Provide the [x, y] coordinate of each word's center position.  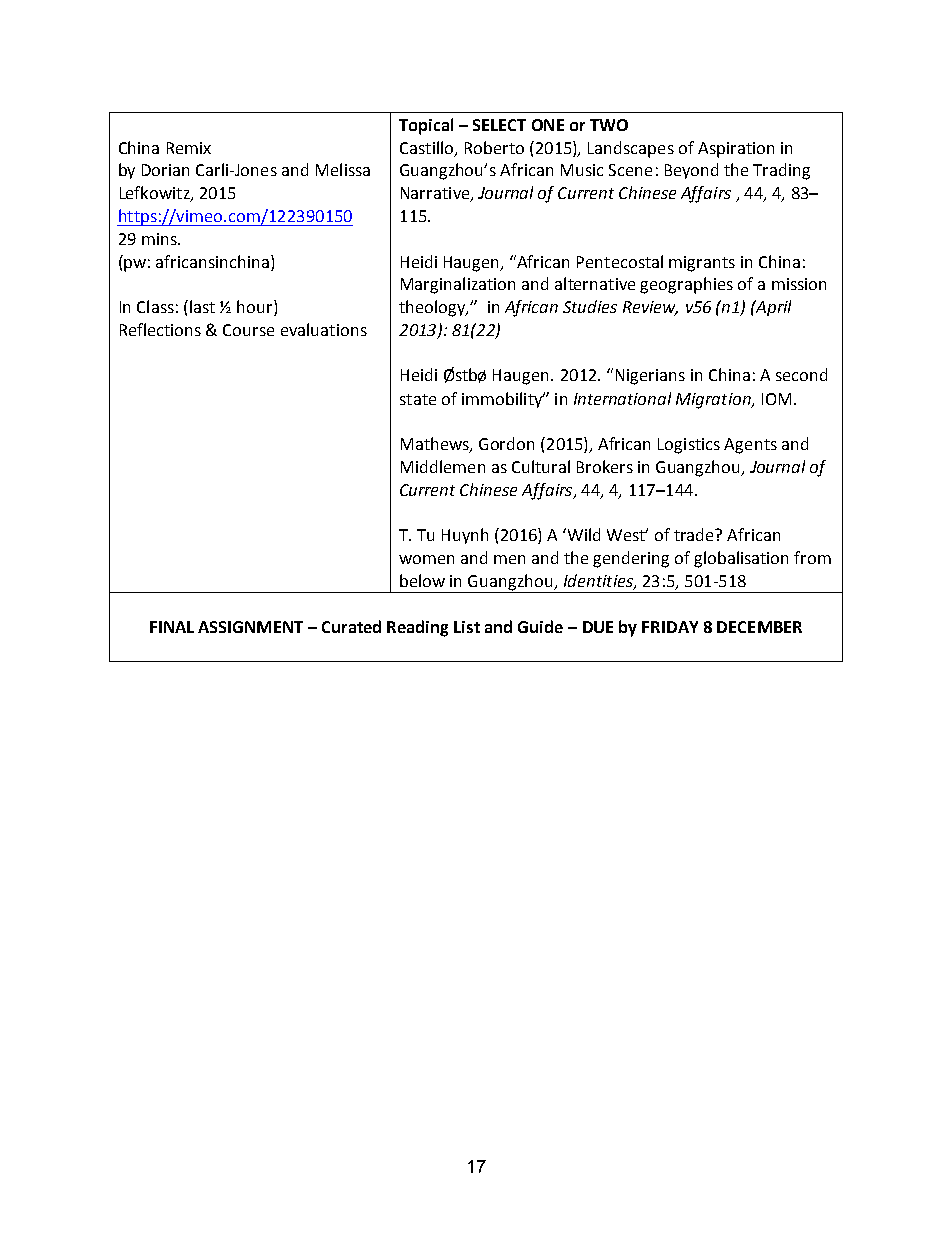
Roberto [494, 147]
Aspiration [736, 150]
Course [248, 330]
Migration [714, 401]
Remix [189, 148]
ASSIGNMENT [250, 627]
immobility [503, 400]
